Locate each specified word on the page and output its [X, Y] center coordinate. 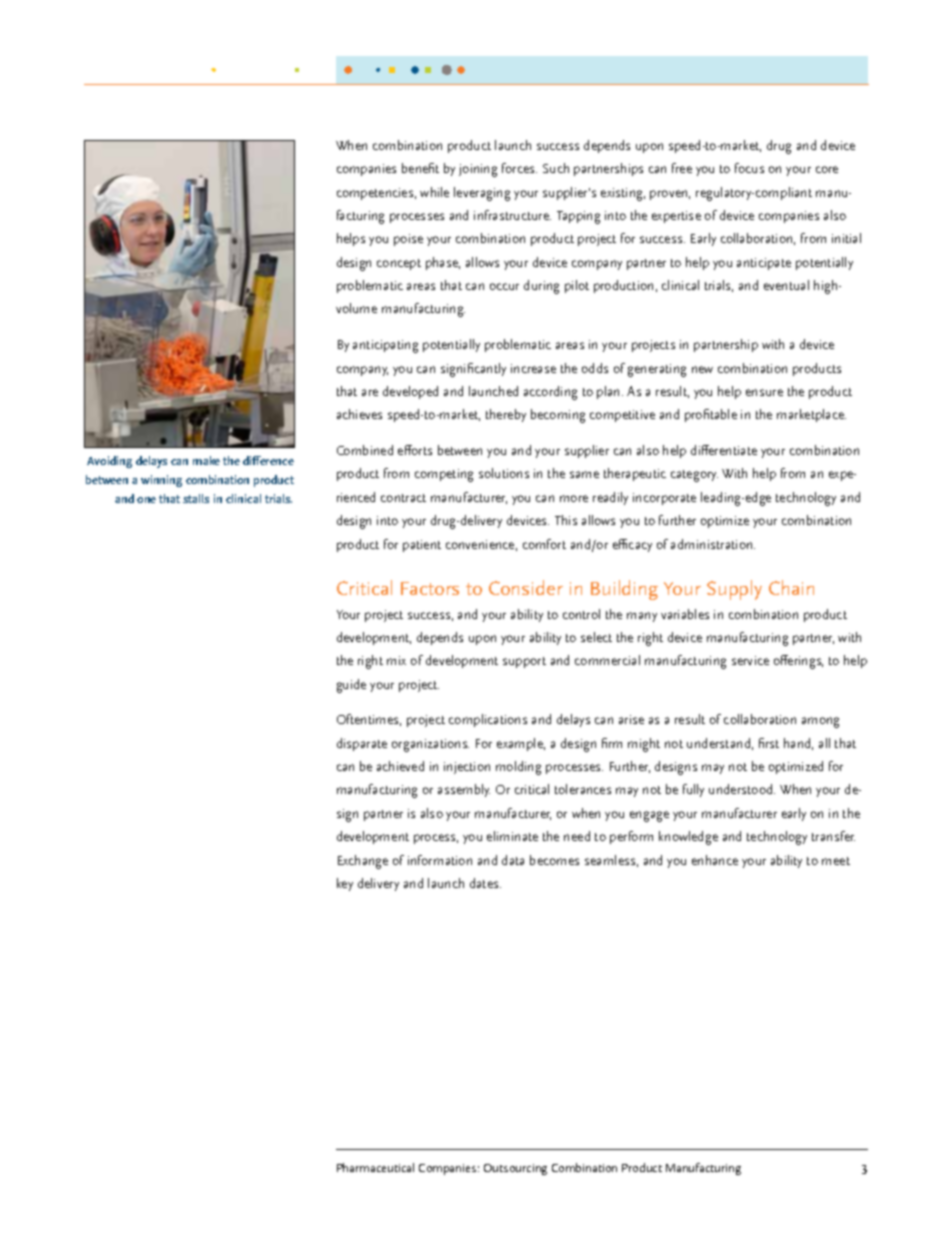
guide [351, 686]
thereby [506, 415]
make [206, 460]
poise [408, 240]
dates [485, 883]
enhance [715, 860]
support [524, 662]
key [345, 884]
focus [749, 168]
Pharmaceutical [375, 1167]
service [750, 660]
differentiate [724, 450]
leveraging [482, 194]
